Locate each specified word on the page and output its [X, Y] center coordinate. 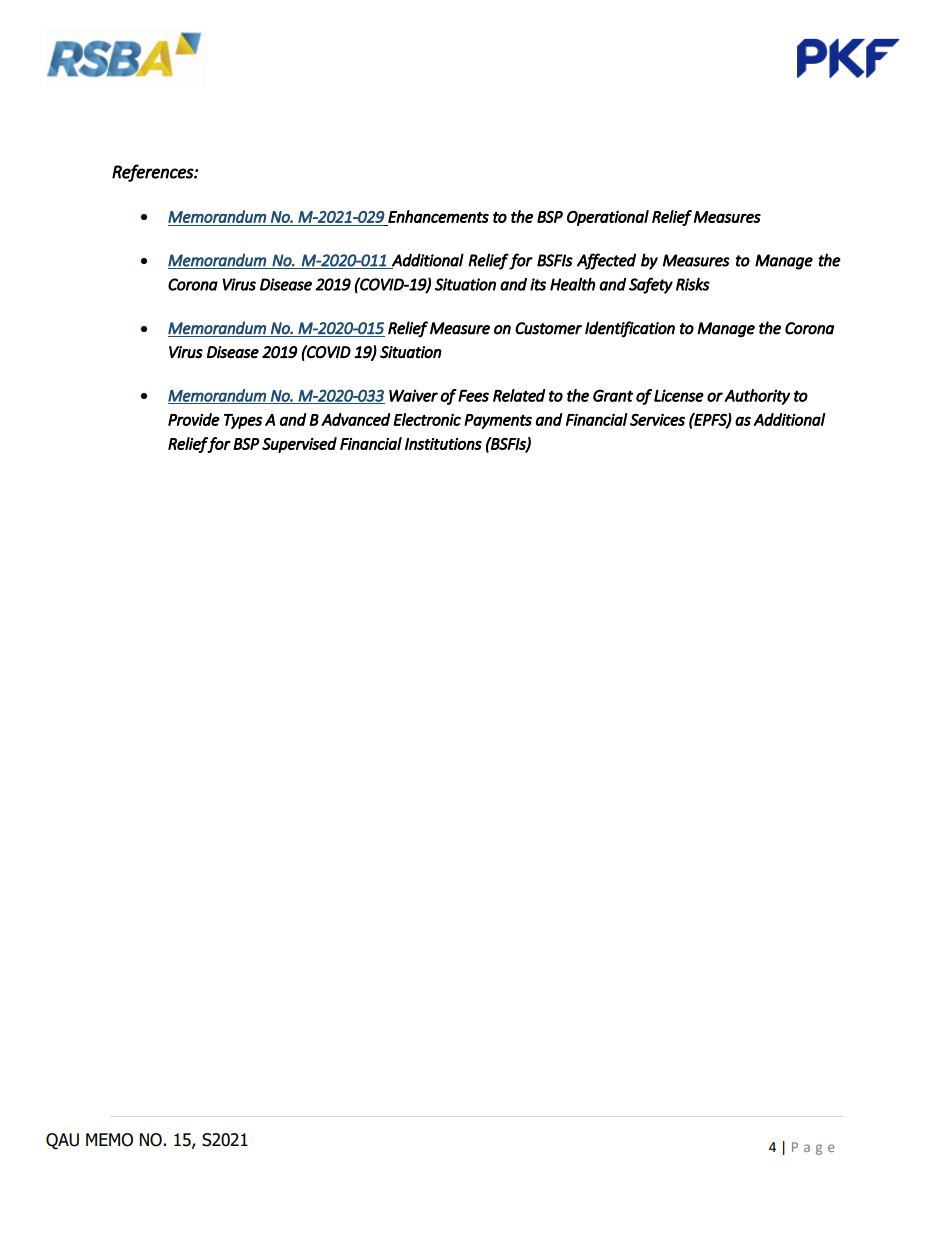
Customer [548, 328]
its [538, 284]
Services [657, 419]
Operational [608, 218]
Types [243, 421]
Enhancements [438, 216]
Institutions [443, 444]
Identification [630, 329]
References [153, 173]
